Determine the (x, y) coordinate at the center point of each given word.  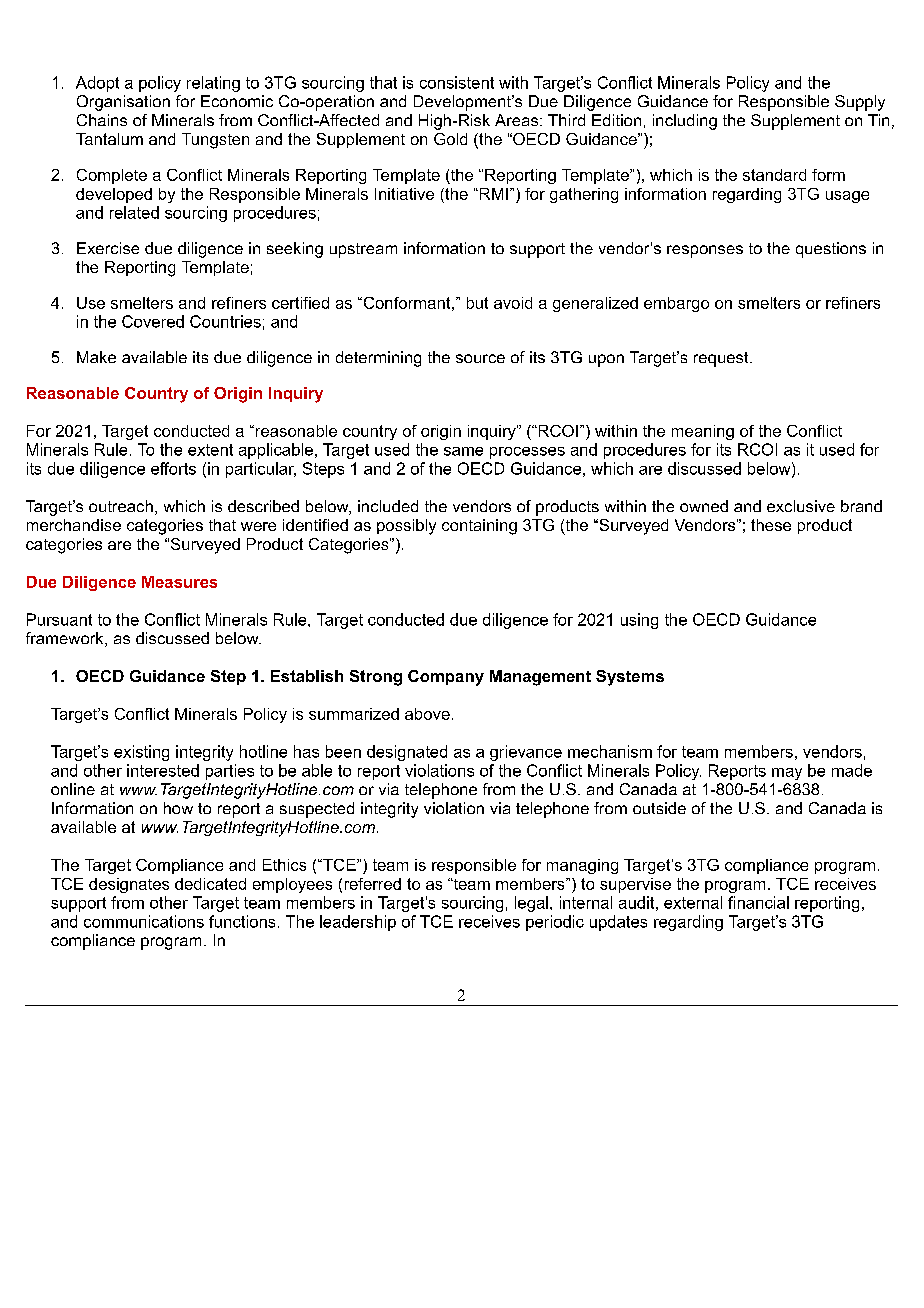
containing (479, 527)
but (477, 303)
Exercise (108, 248)
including (685, 122)
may (787, 774)
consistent (457, 82)
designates (129, 885)
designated (407, 753)
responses (705, 251)
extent (210, 450)
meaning (703, 432)
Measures (179, 582)
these (771, 525)
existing (141, 753)
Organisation (123, 103)
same (463, 451)
